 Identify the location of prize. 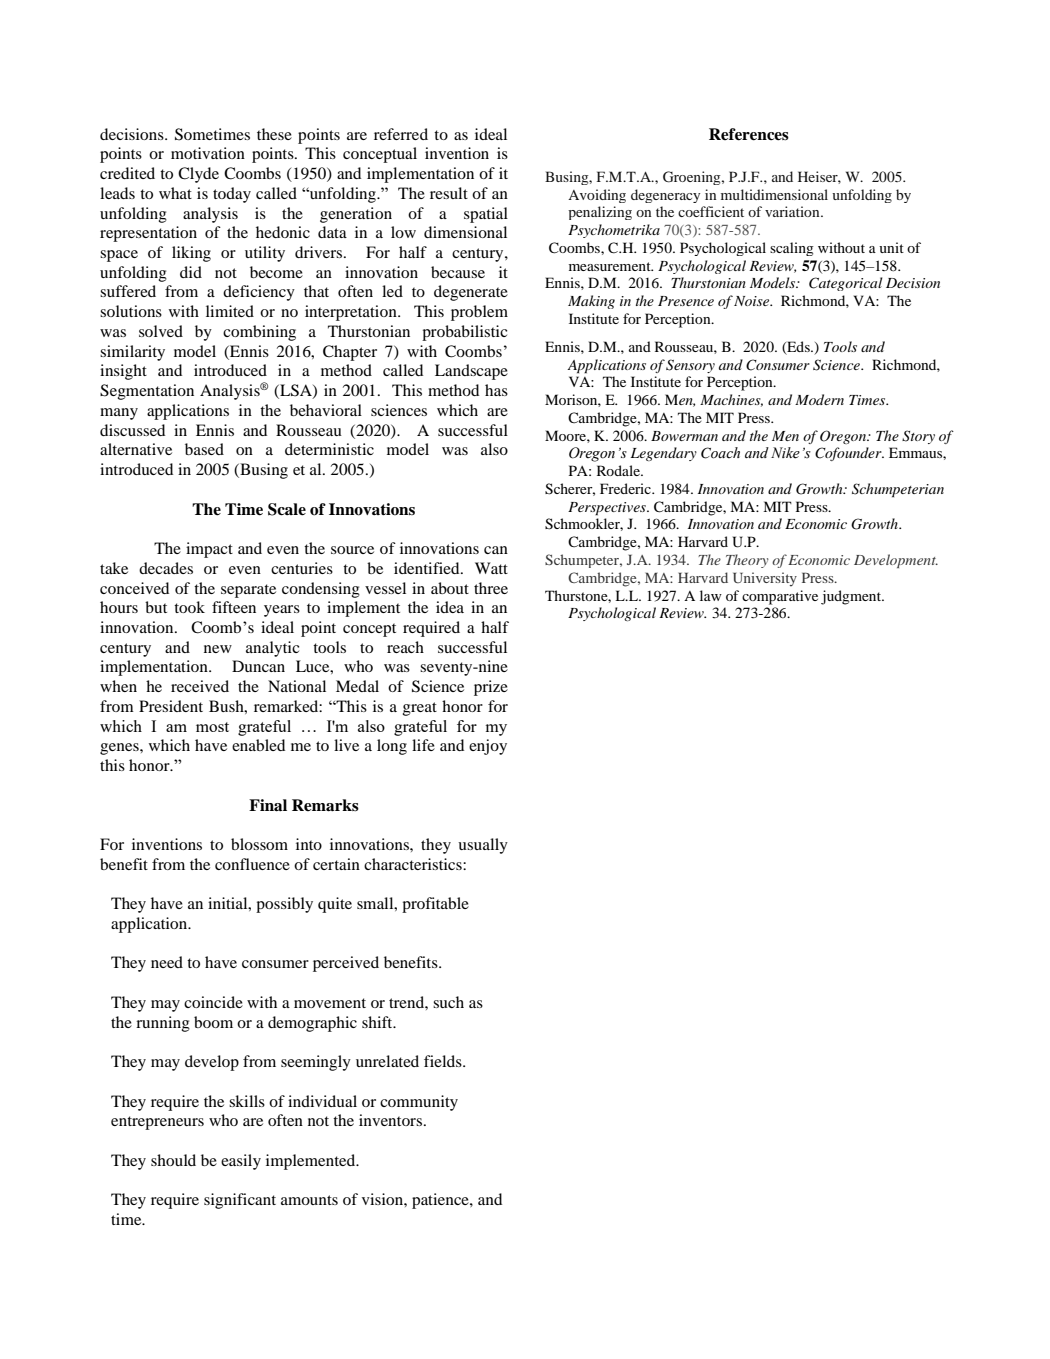
(491, 688).
